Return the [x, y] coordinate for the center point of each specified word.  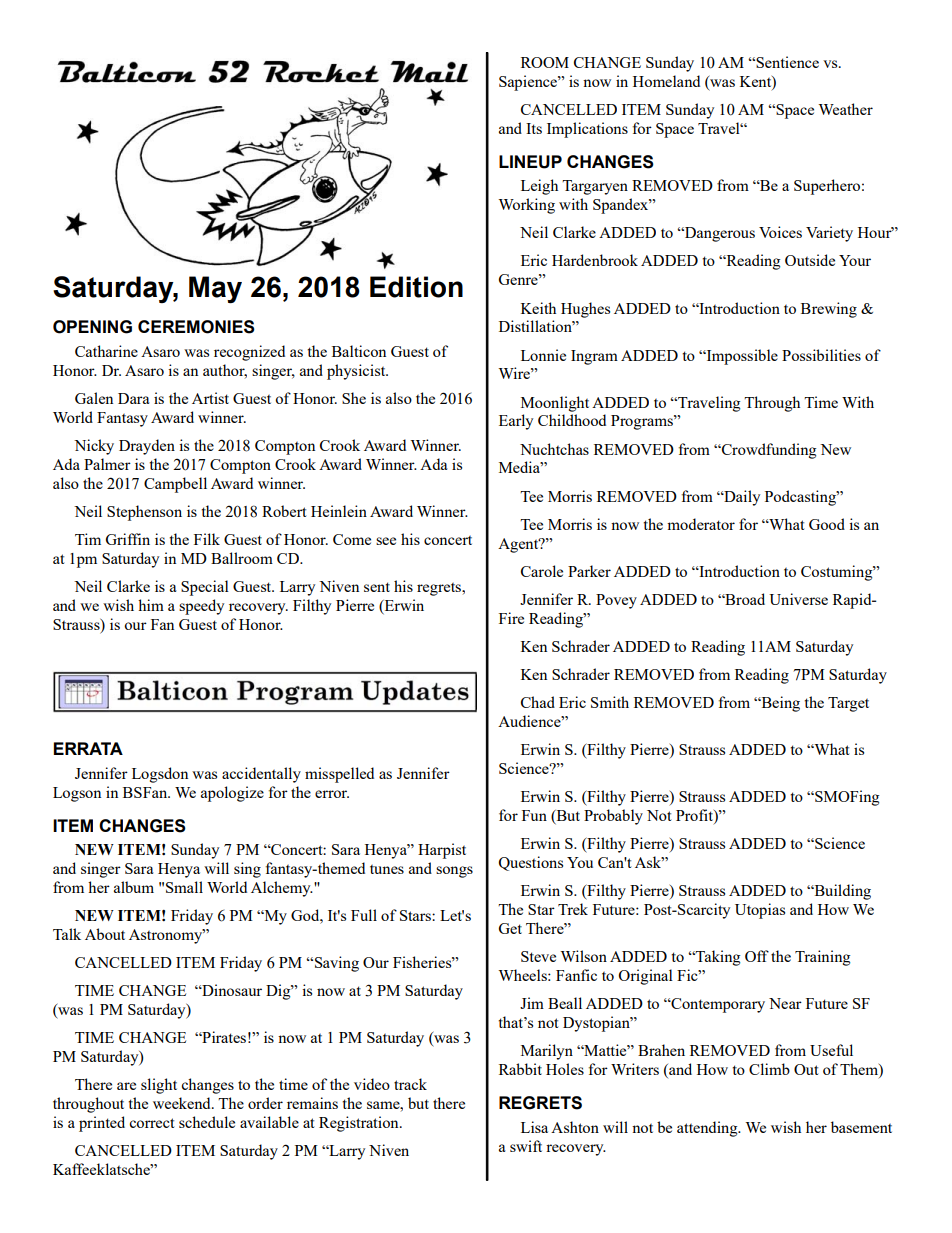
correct [151, 1123]
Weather [845, 109]
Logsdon [160, 775]
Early [516, 422]
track [410, 1084]
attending [708, 1129]
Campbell [175, 485]
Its [534, 128]
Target [848, 704]
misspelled [339, 775]
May [215, 289]
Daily [741, 498]
